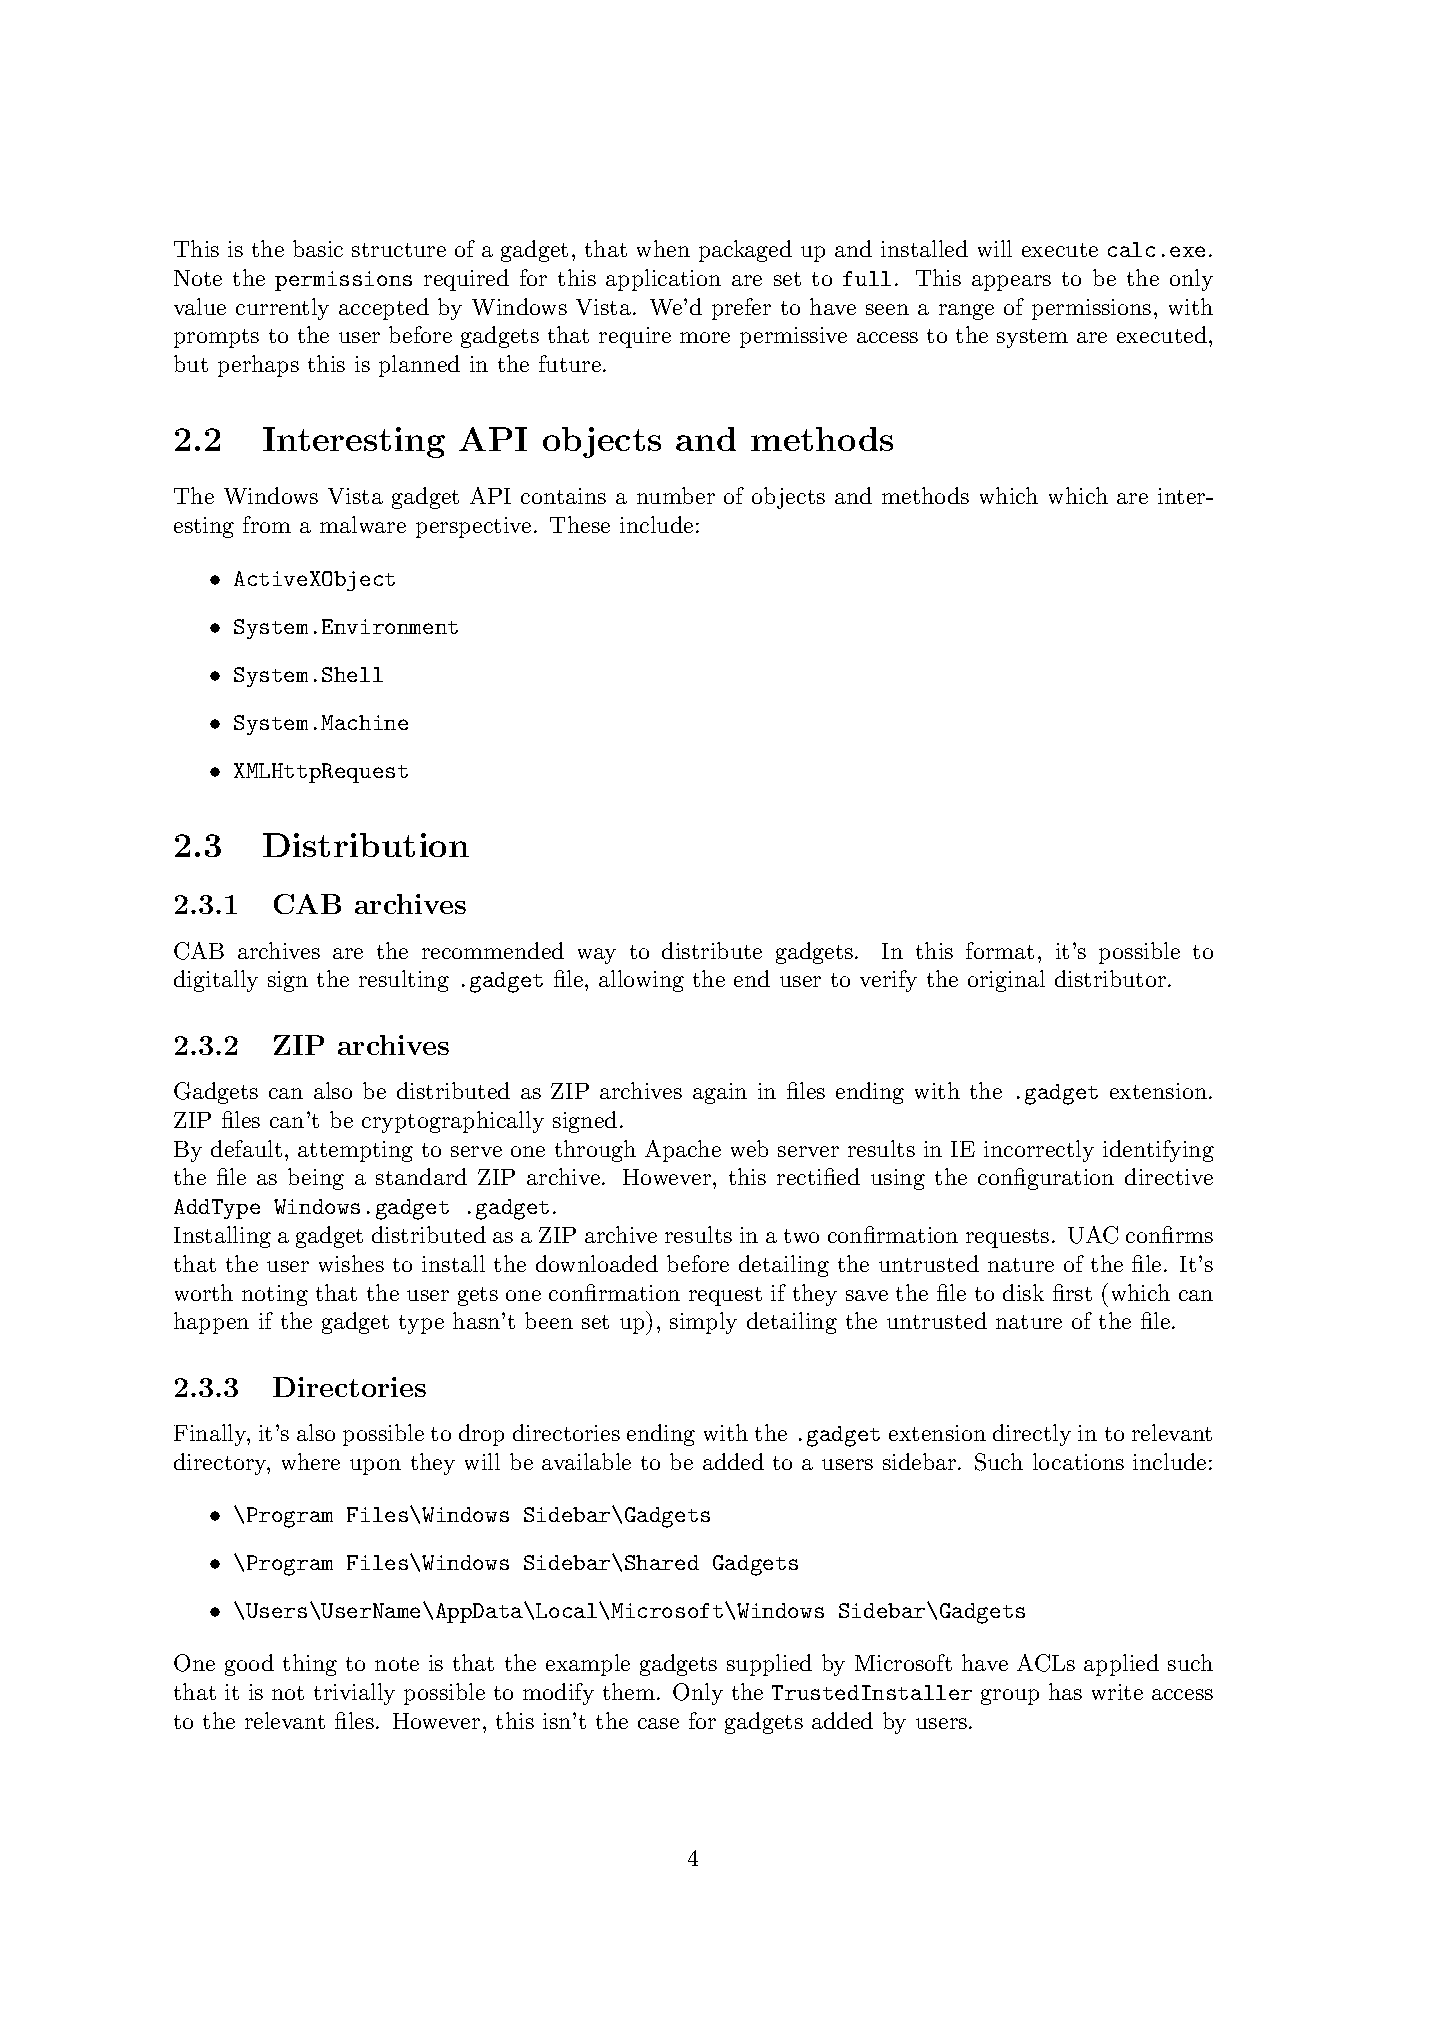 This document has height=2028, width=1434. What do you see at coordinates (404, 981) in the document?
I see `resulting` at bounding box center [404, 981].
